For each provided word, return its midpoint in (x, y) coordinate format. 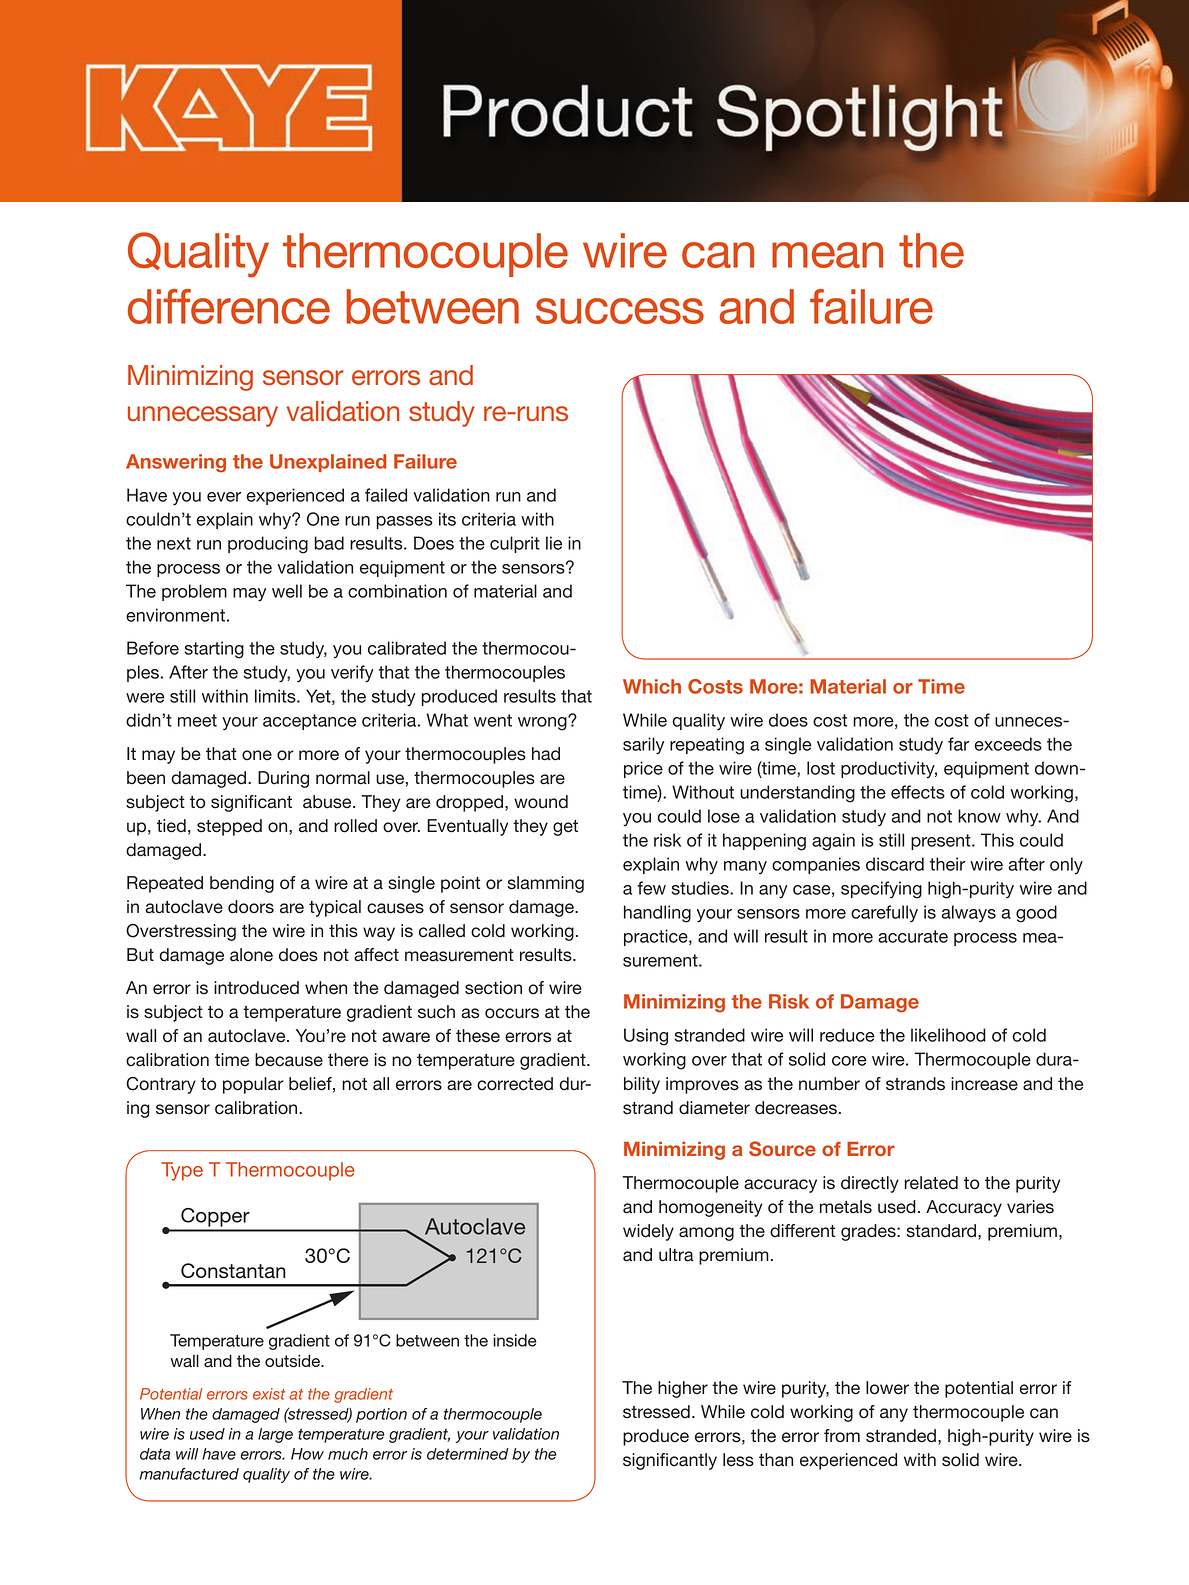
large (275, 1435)
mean (827, 255)
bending (242, 884)
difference (229, 306)
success (620, 311)
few (651, 888)
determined (468, 1454)
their (947, 864)
